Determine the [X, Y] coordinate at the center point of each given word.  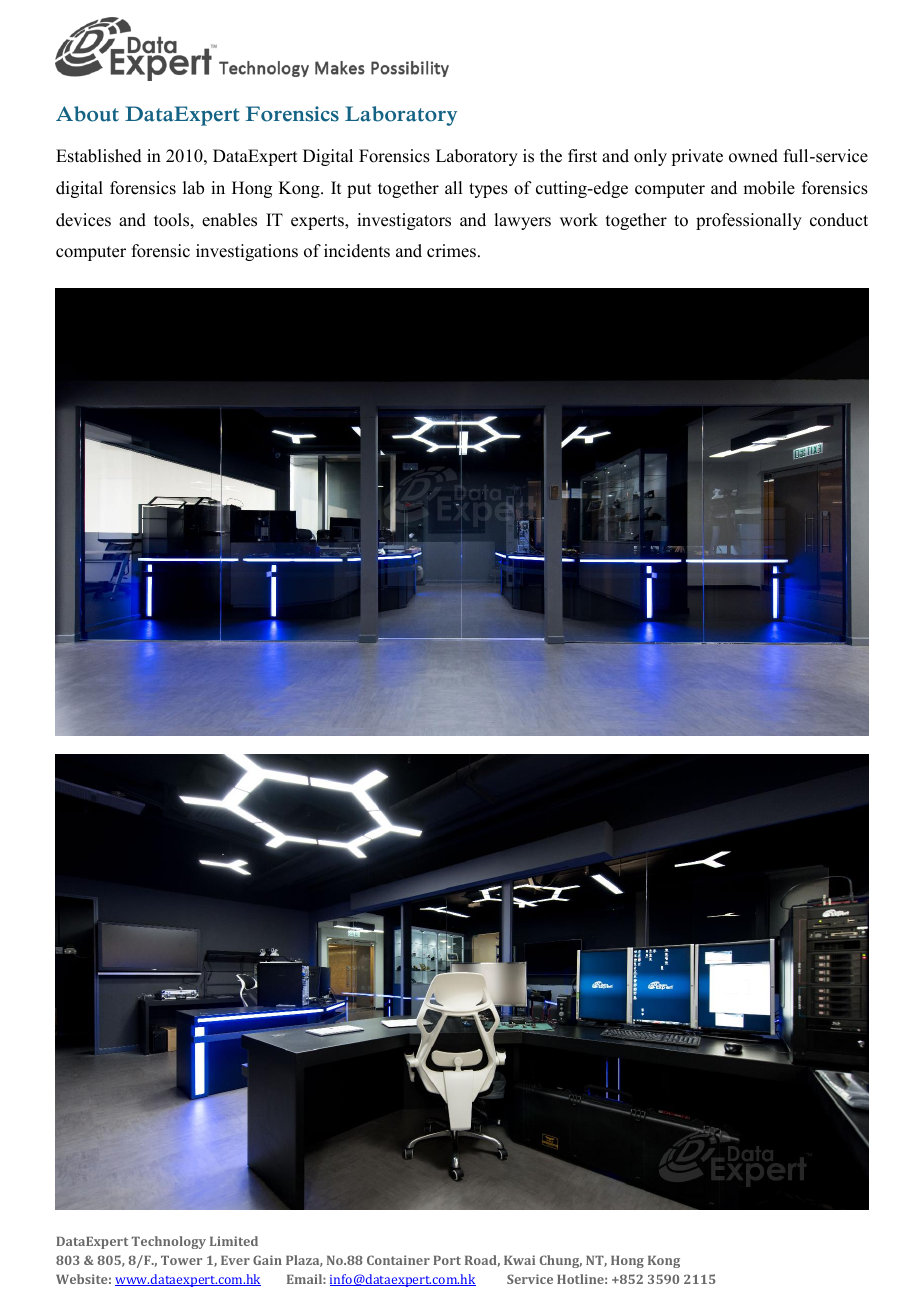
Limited [234, 1241]
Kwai [519, 1260]
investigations [247, 252]
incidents [357, 251]
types [488, 190]
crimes [451, 251]
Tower [181, 1260]
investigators [404, 221]
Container [398, 1260]
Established [99, 156]
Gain [267, 1260]
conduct [839, 220]
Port [447, 1260]
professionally [749, 221]
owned [753, 156]
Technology [169, 1242]
